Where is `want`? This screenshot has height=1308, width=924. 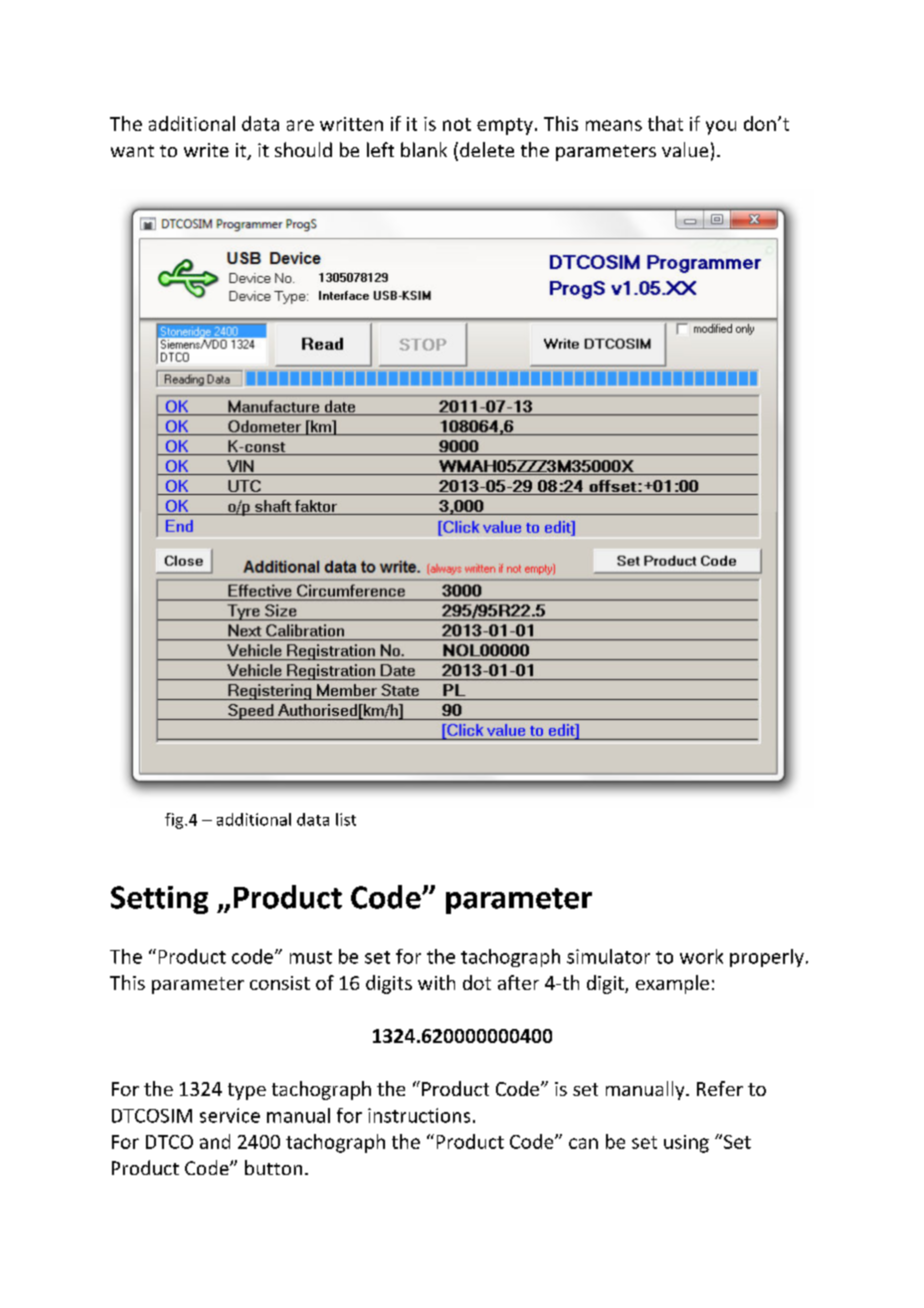 want is located at coordinates (132, 151).
